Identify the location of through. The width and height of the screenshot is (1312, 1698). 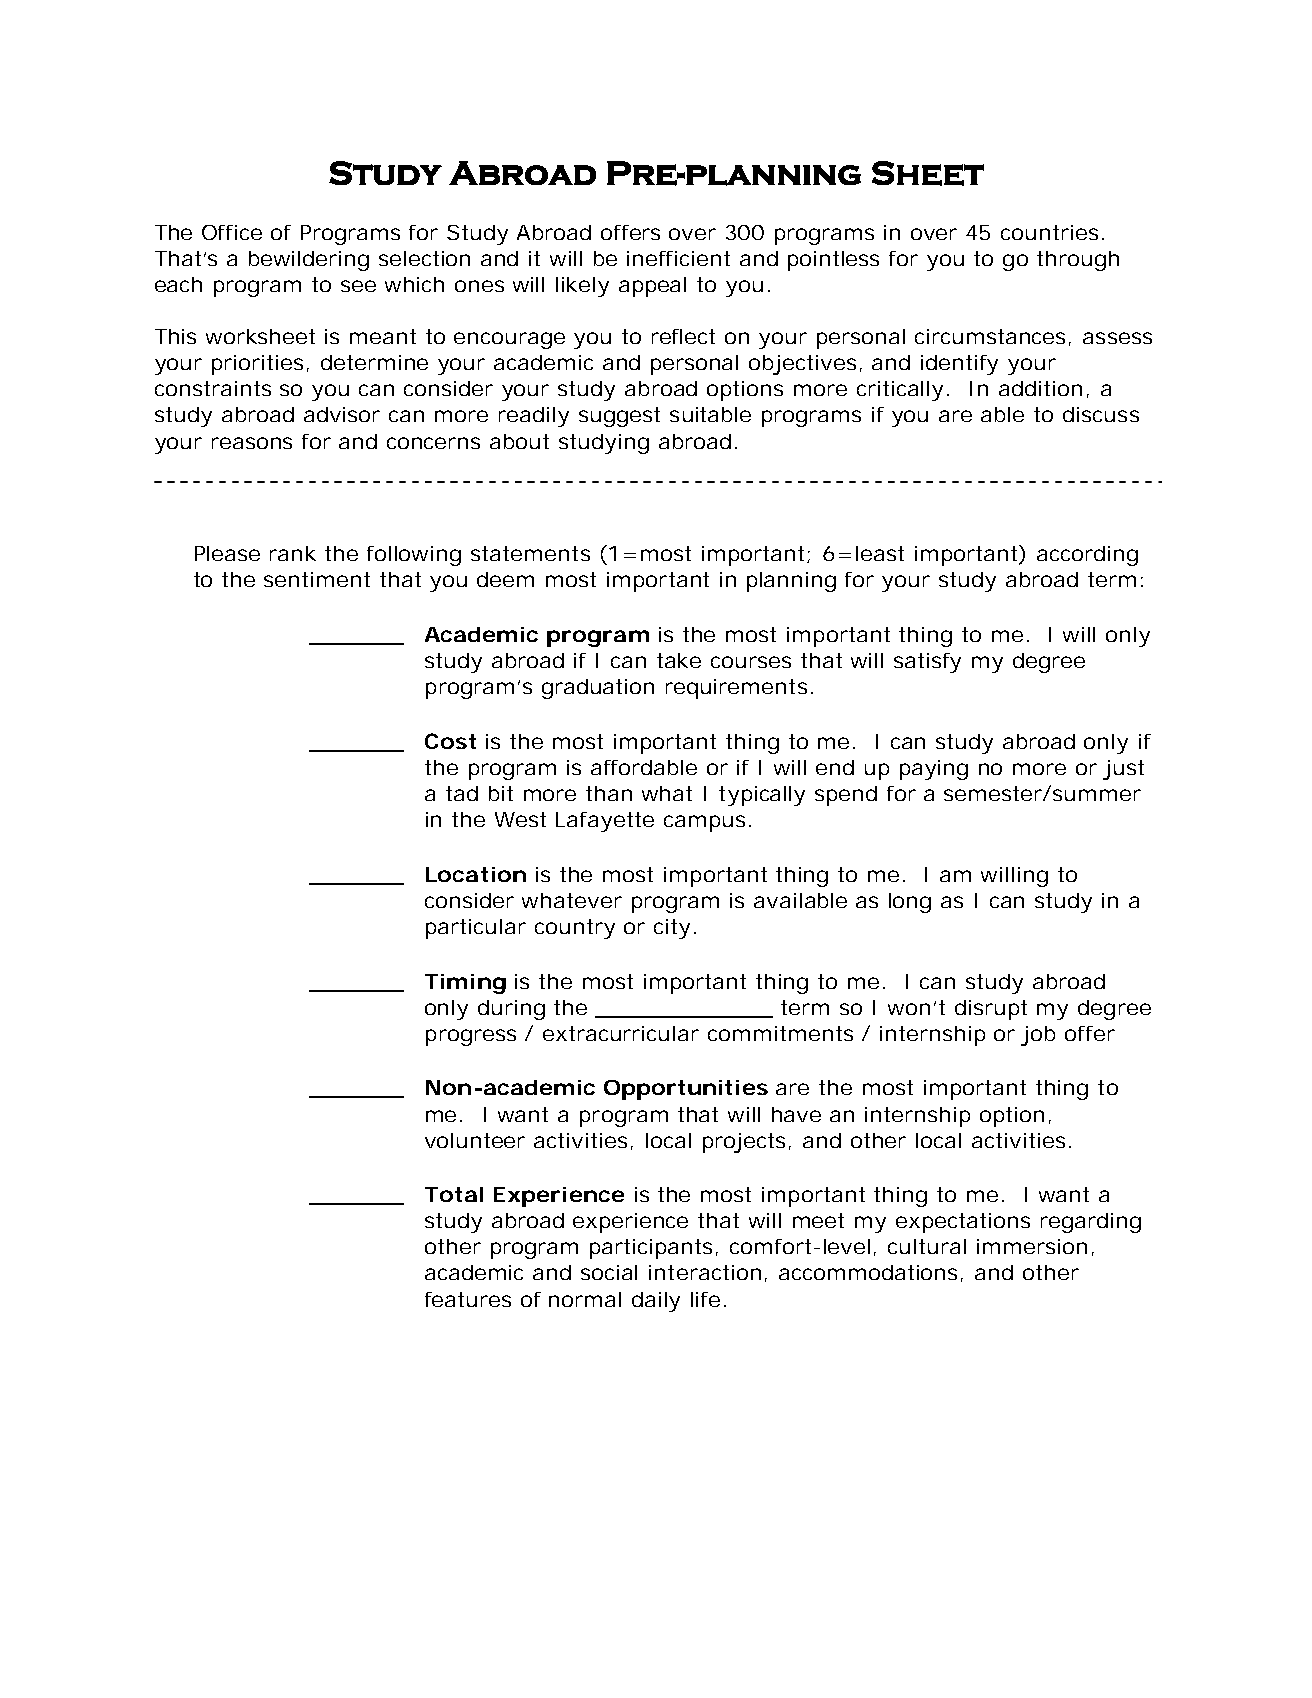
(1078, 261).
